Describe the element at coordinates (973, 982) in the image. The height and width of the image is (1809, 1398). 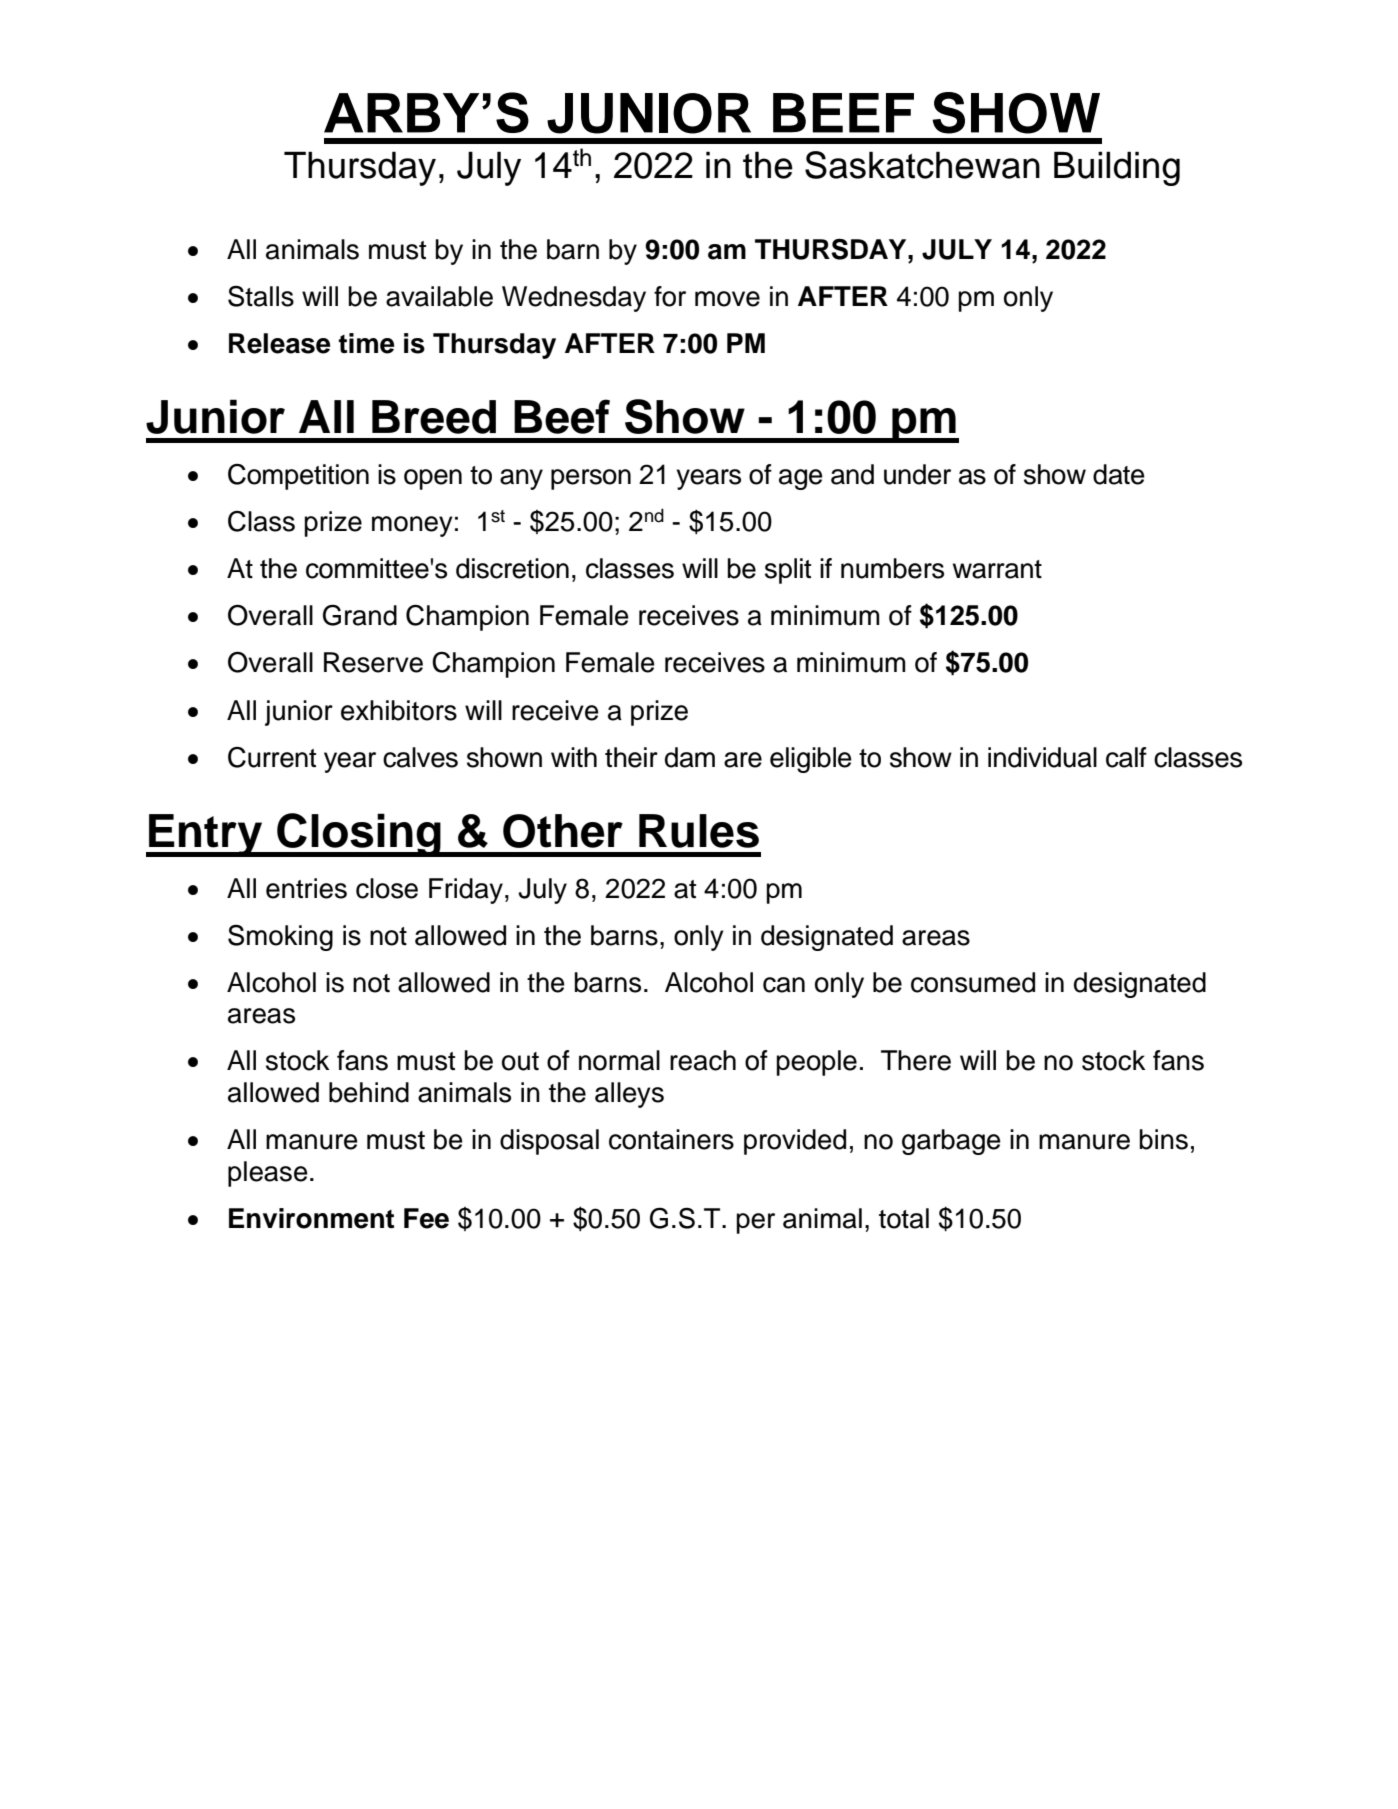
I see `consumed` at that location.
